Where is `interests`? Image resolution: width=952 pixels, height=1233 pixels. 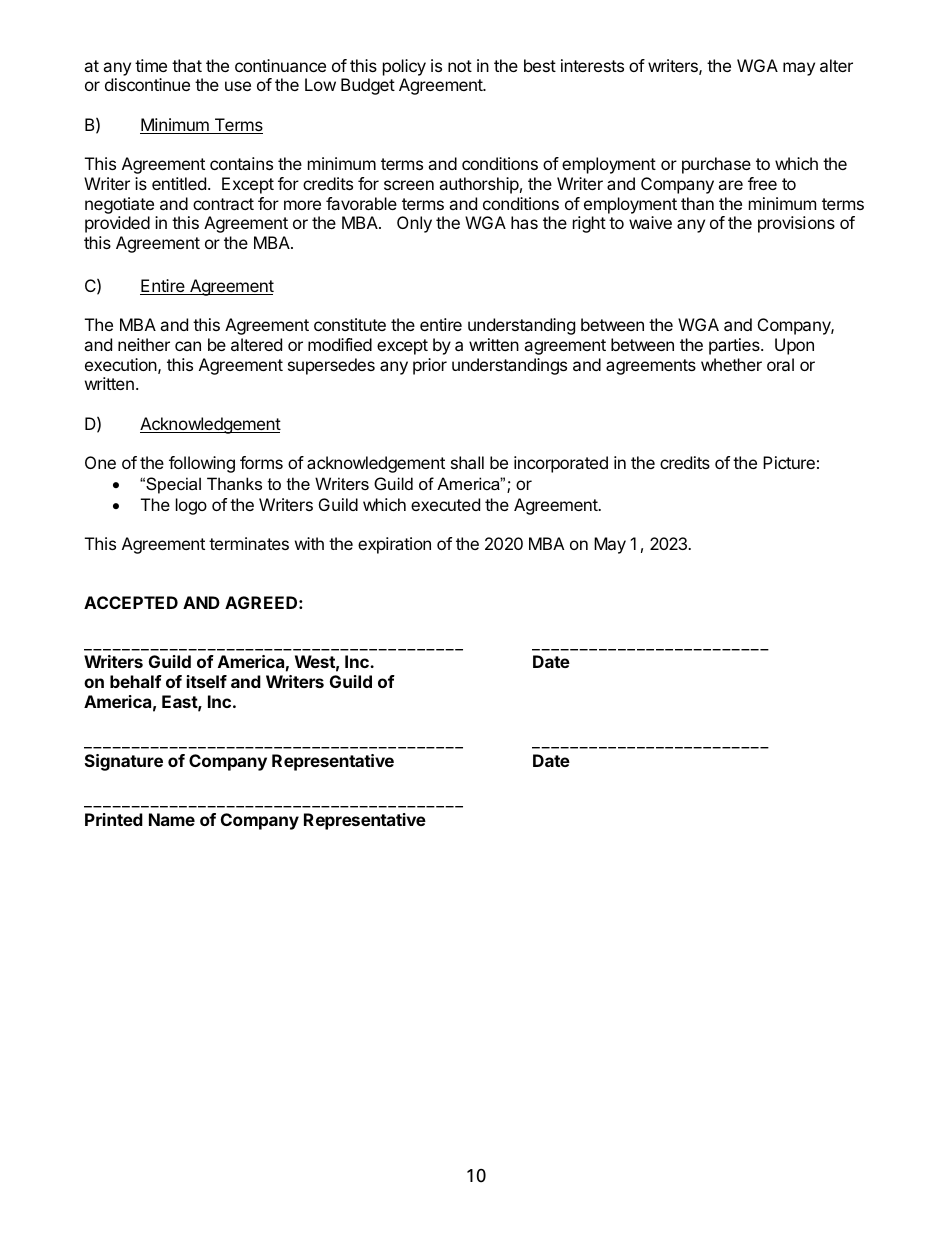 interests is located at coordinates (592, 65).
